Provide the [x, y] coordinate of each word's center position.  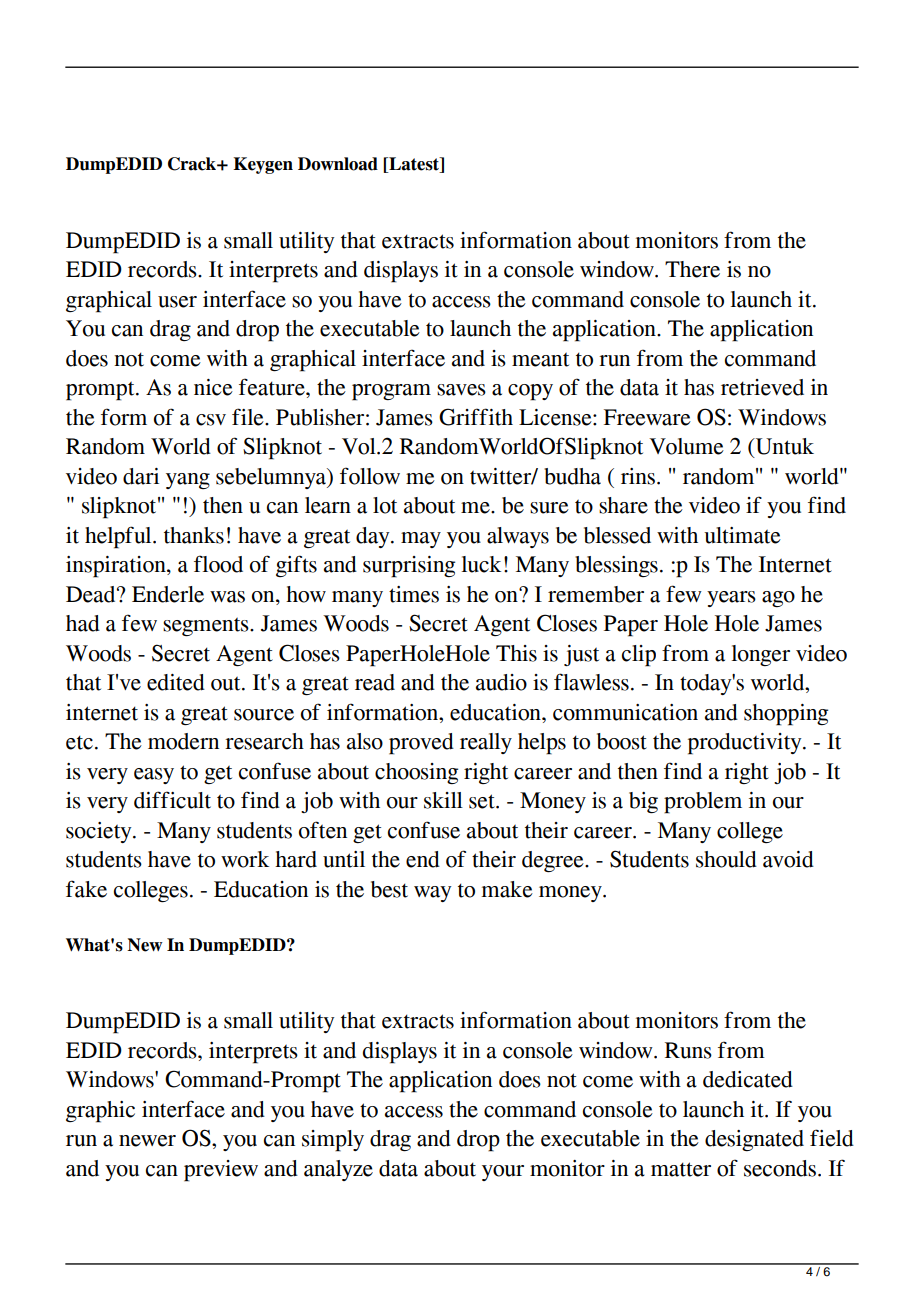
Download [338, 164]
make [507, 889]
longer [761, 655]
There [692, 269]
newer [147, 1141]
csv [211, 420]
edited [176, 682]
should [726, 859]
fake [86, 889]
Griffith [476, 417]
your [503, 1173]
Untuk [783, 447]
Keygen [263, 165]
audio [501, 682]
